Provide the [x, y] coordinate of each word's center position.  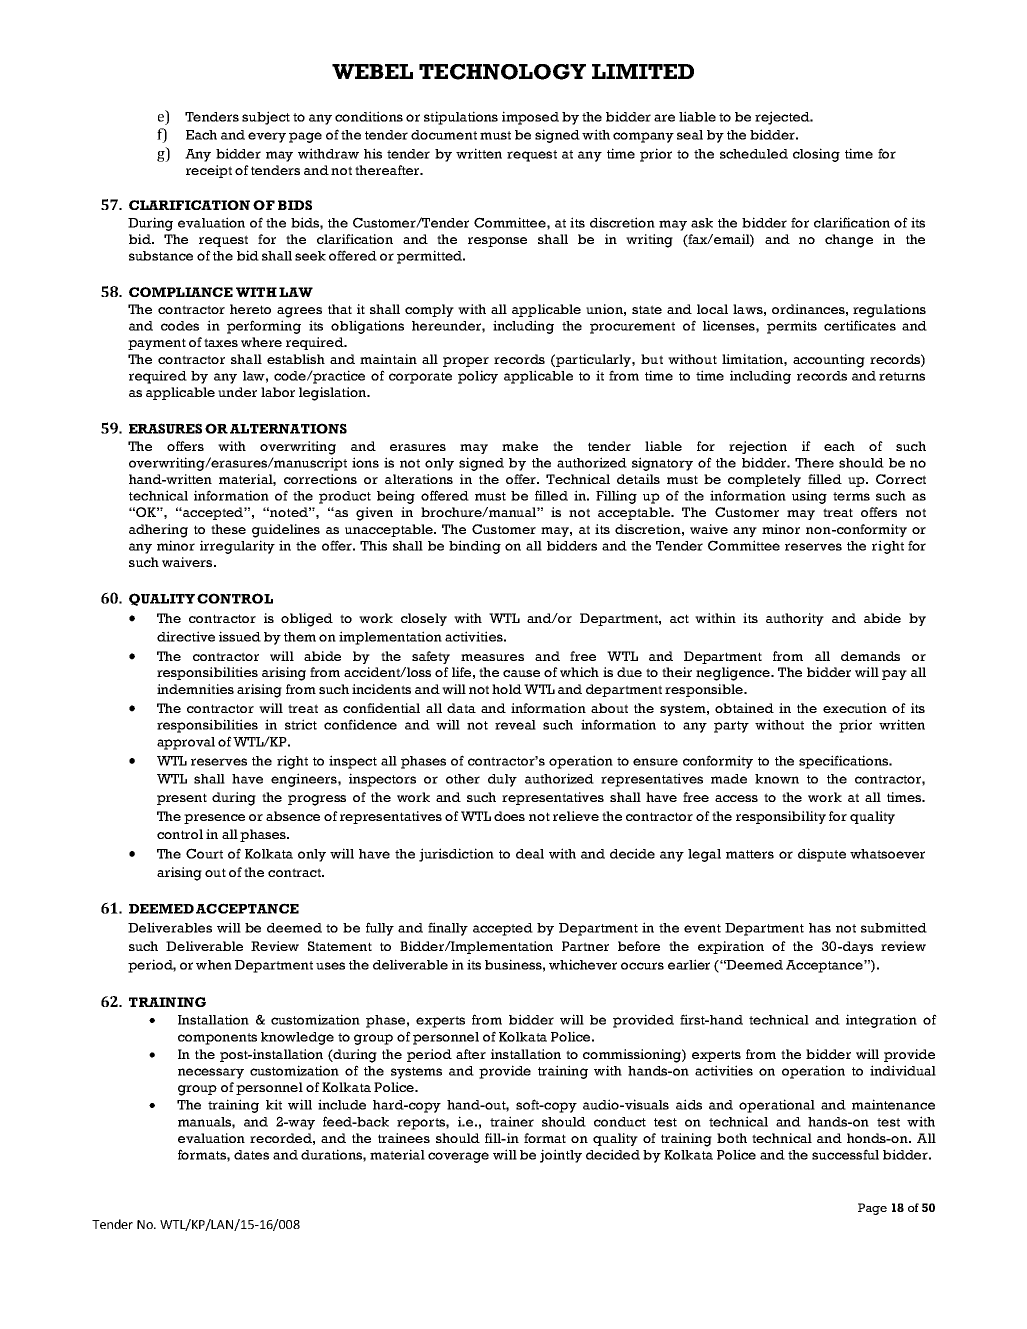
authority [795, 619]
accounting [829, 361]
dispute [822, 855]
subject [266, 118]
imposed [530, 118]
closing [816, 155]
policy [478, 377]
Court [204, 853]
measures [492, 657]
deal [530, 854]
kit [274, 1104]
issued [240, 636]
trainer [512, 1121]
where [261, 342]
